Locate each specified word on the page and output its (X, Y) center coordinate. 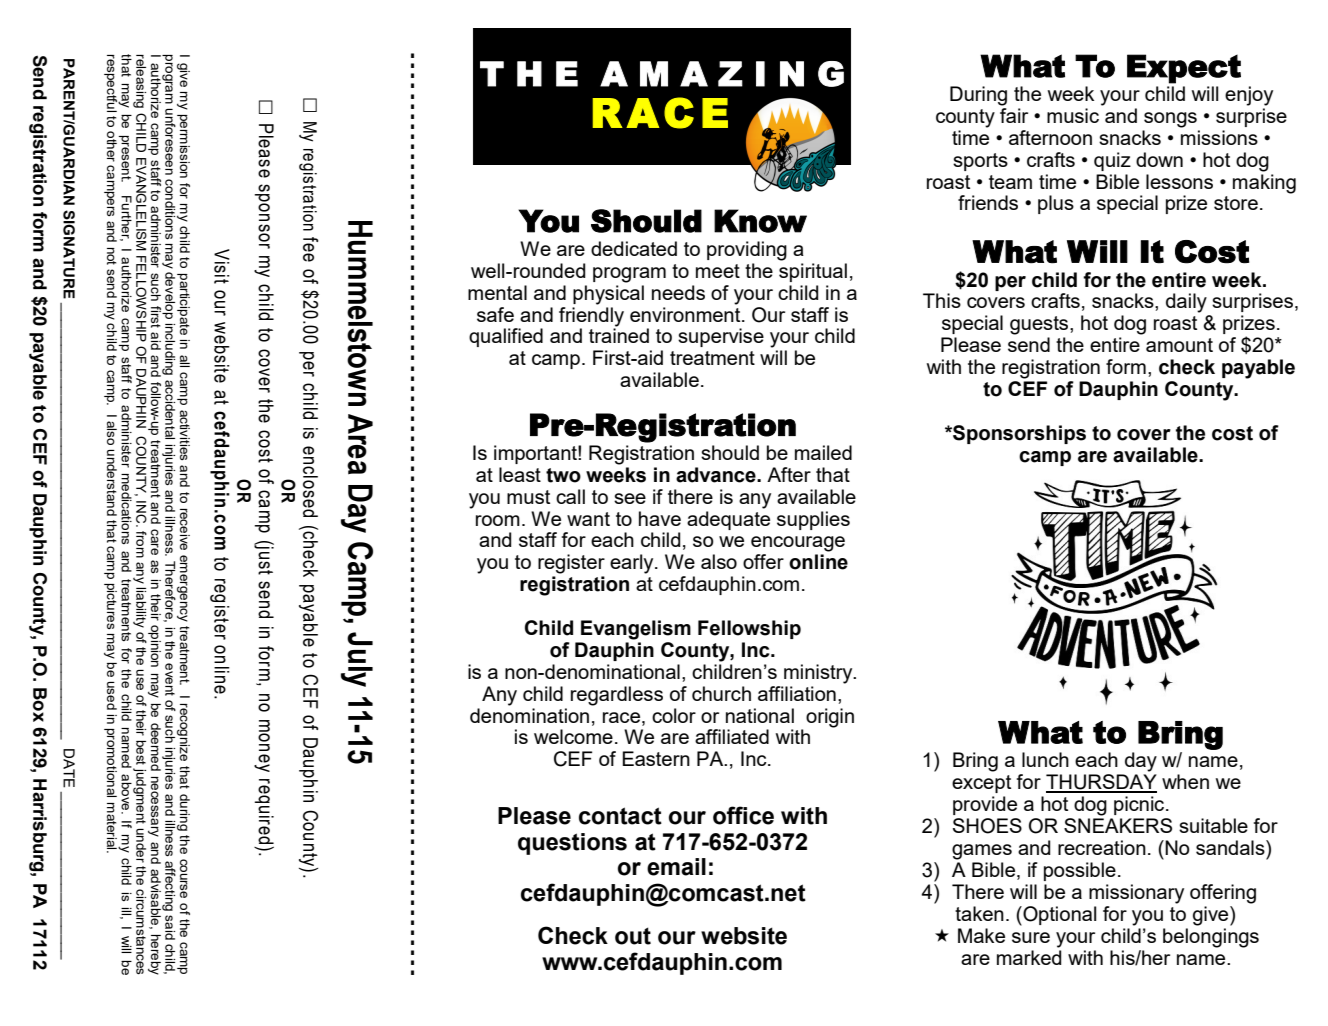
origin (830, 718)
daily (1186, 303)
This (942, 300)
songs (1170, 120)
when (1185, 781)
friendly (591, 315)
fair (1014, 115)
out (633, 936)
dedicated (634, 248)
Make (981, 935)
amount (1179, 345)
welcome (573, 736)
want (588, 519)
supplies (813, 520)
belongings (1211, 938)
